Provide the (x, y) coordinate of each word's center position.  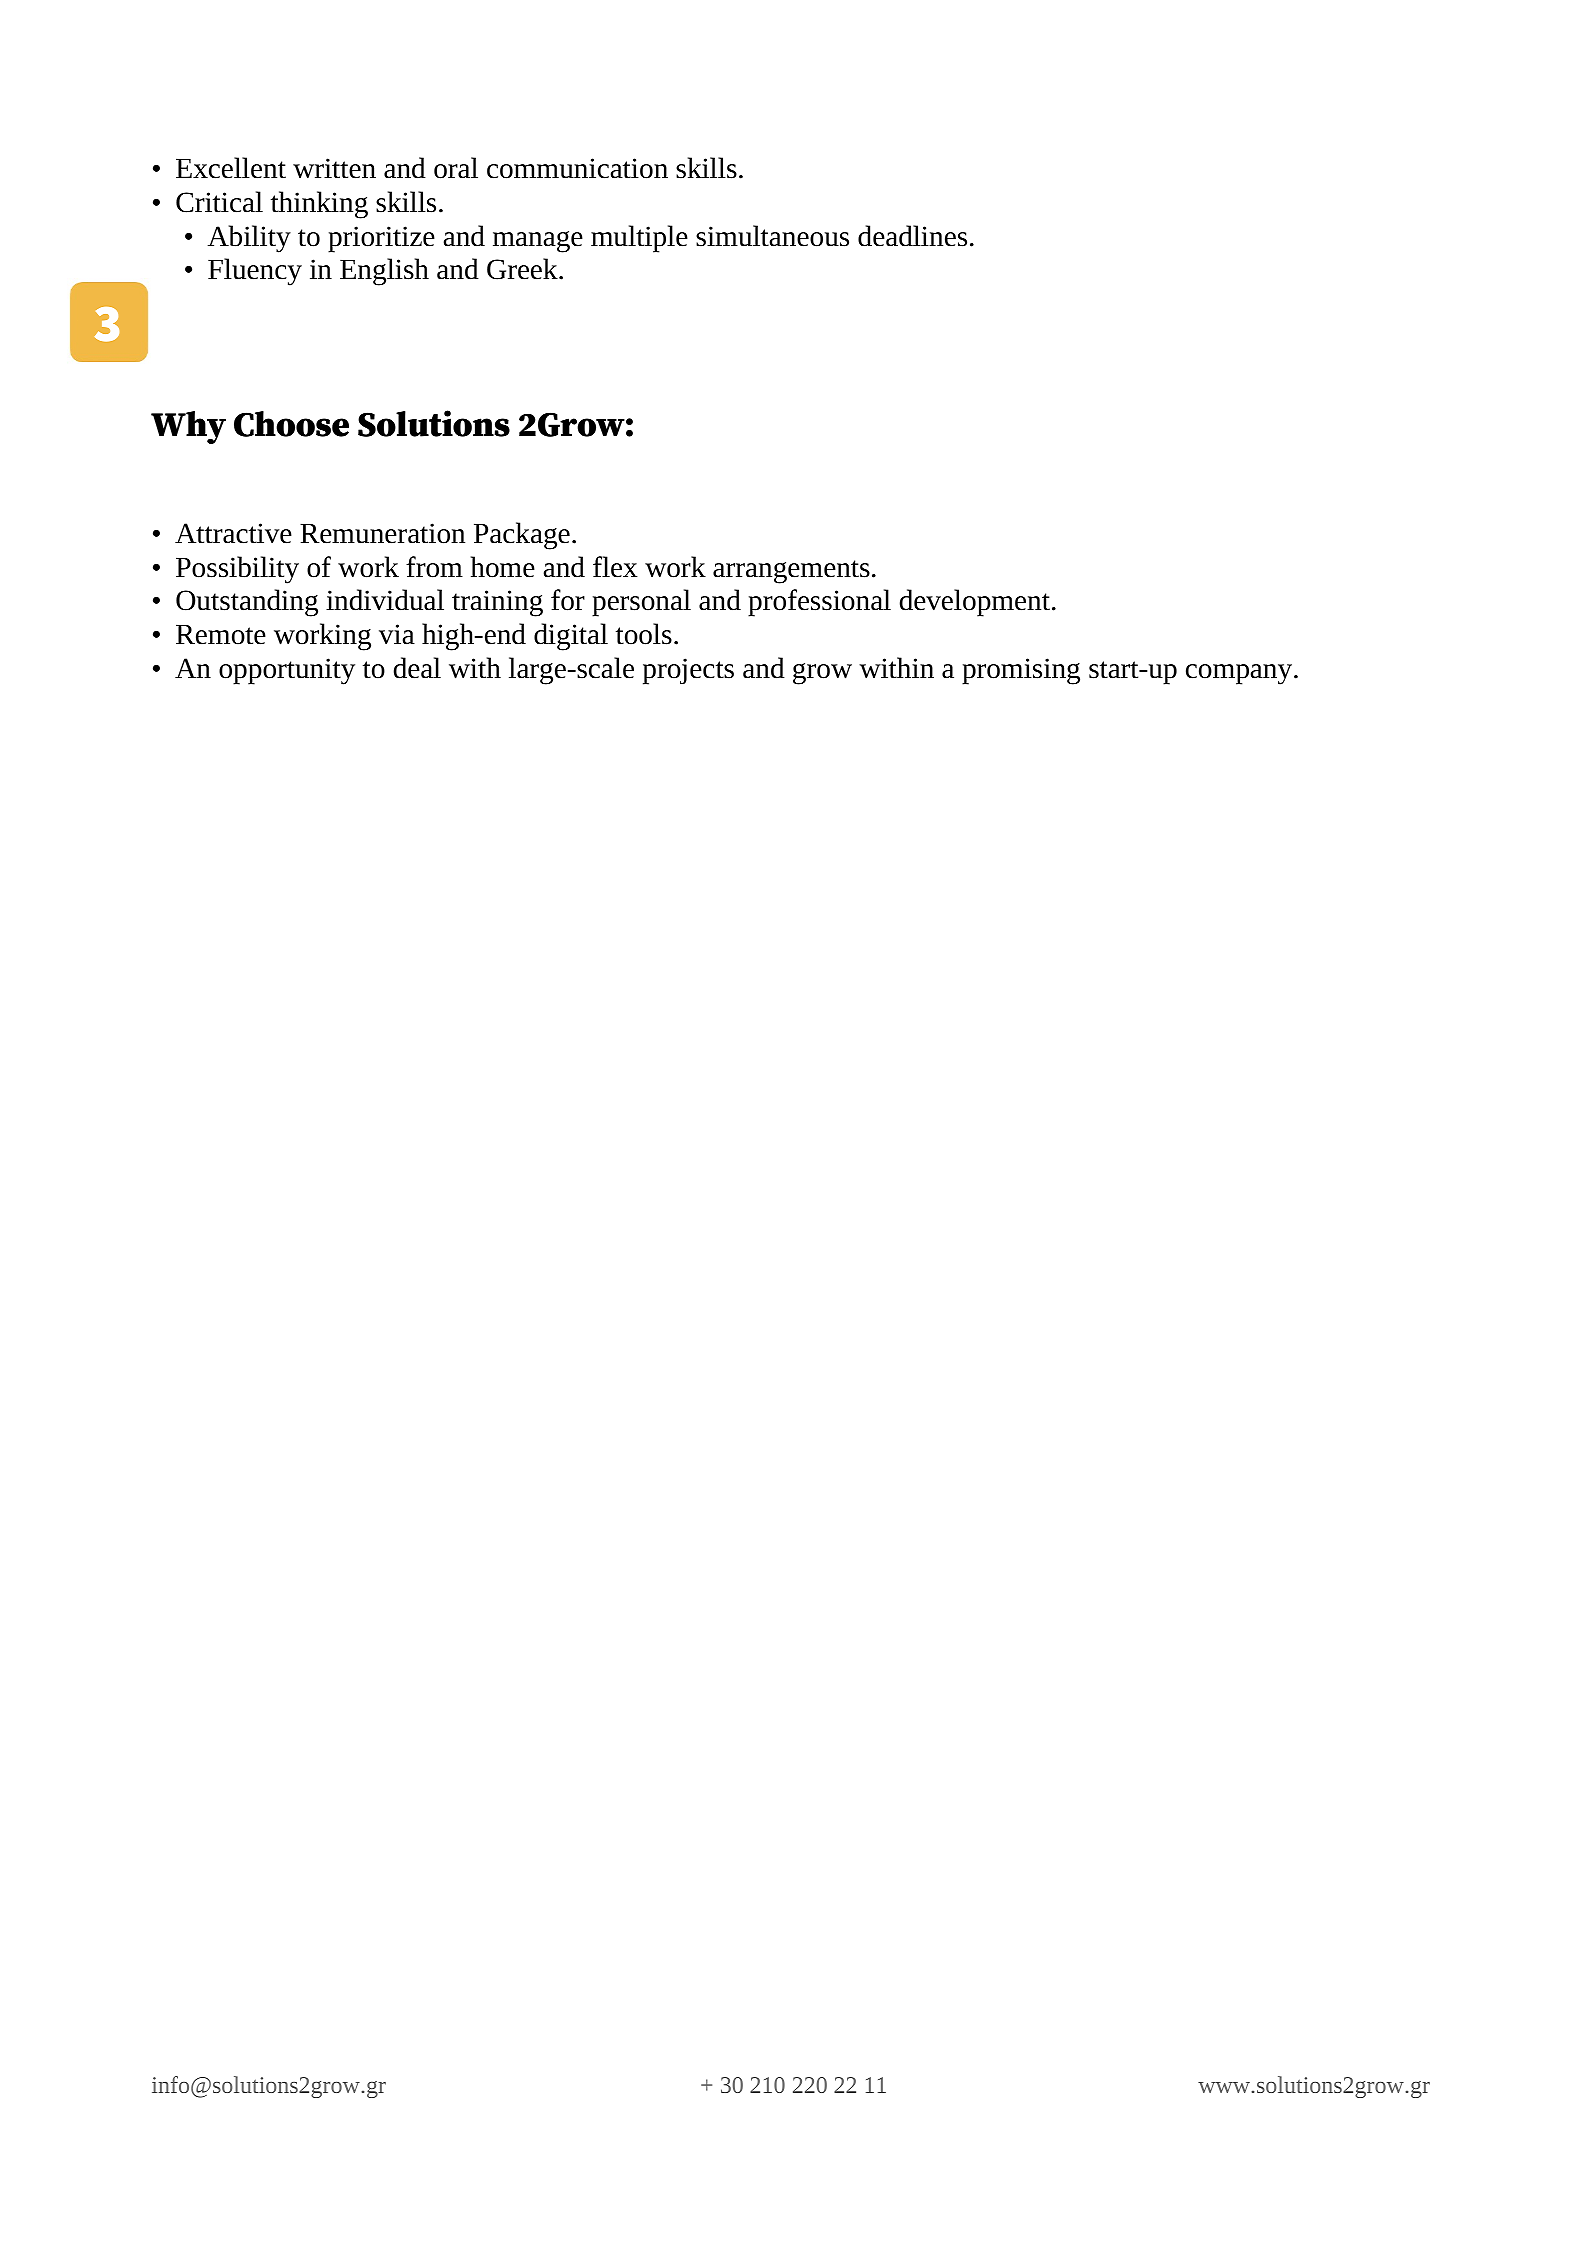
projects (688, 671)
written (334, 168)
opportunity (287, 671)
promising (1021, 671)
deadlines (912, 236)
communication (577, 168)
